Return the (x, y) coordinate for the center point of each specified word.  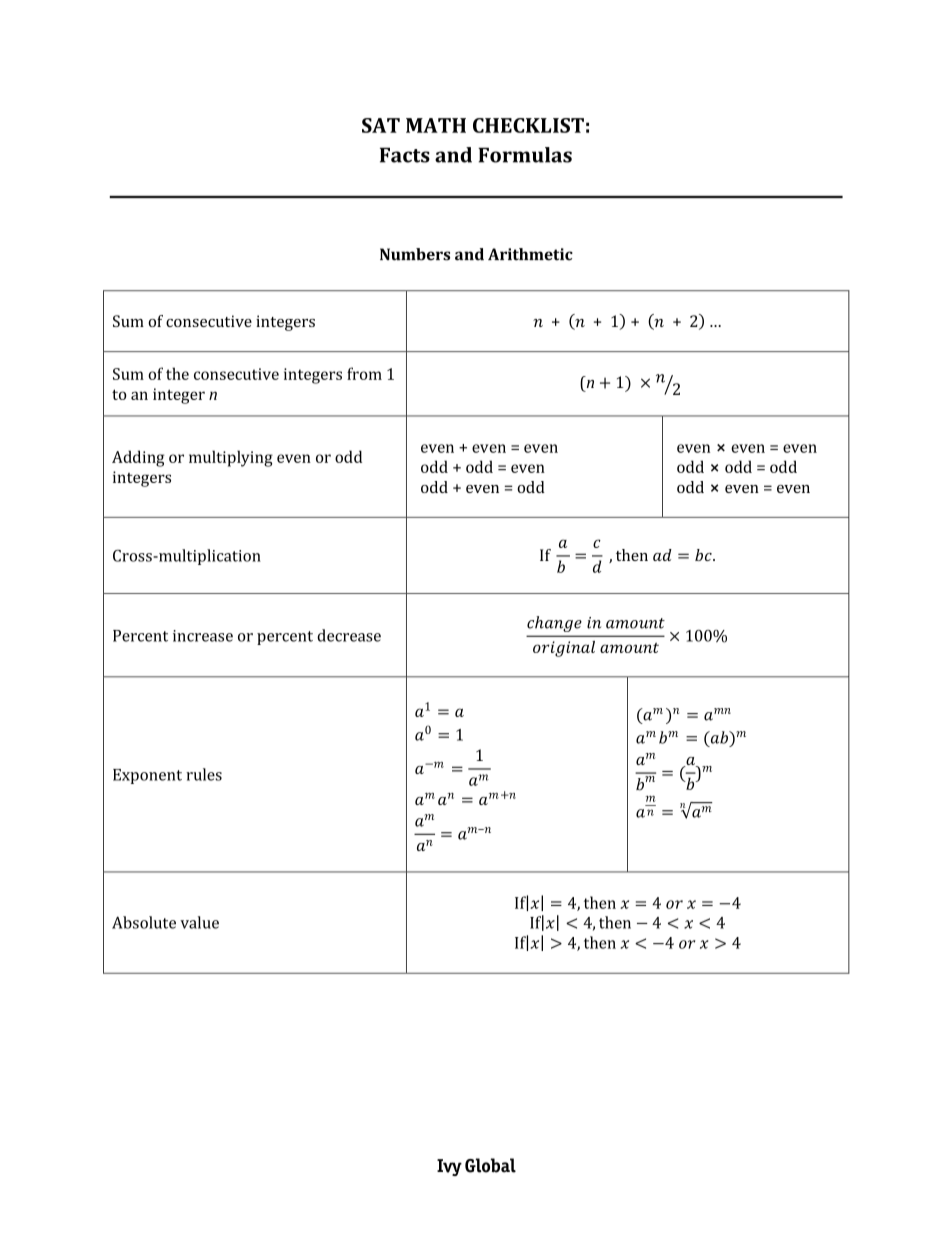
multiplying (231, 458)
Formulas (525, 155)
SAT (381, 125)
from (364, 373)
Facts (405, 155)
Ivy (449, 1167)
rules (204, 774)
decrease (349, 635)
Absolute (144, 922)
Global (490, 1165)
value (199, 922)
